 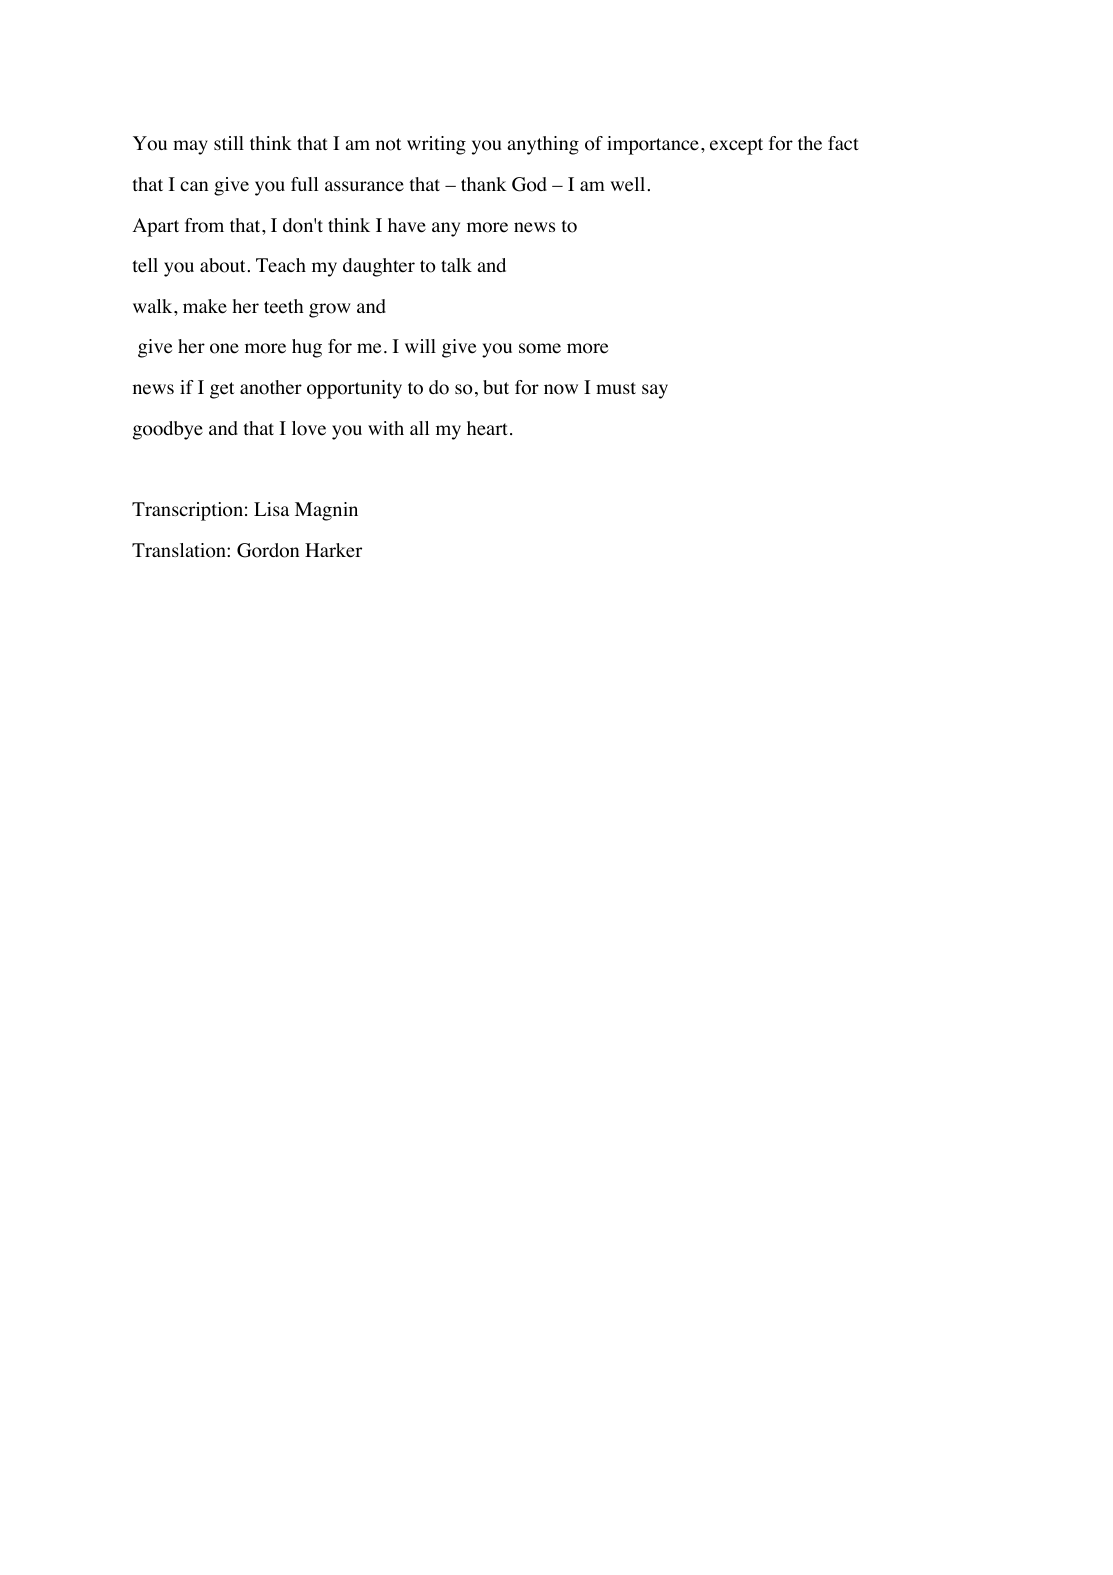 What do you see at coordinates (736, 146) in the image?
I see `except` at bounding box center [736, 146].
